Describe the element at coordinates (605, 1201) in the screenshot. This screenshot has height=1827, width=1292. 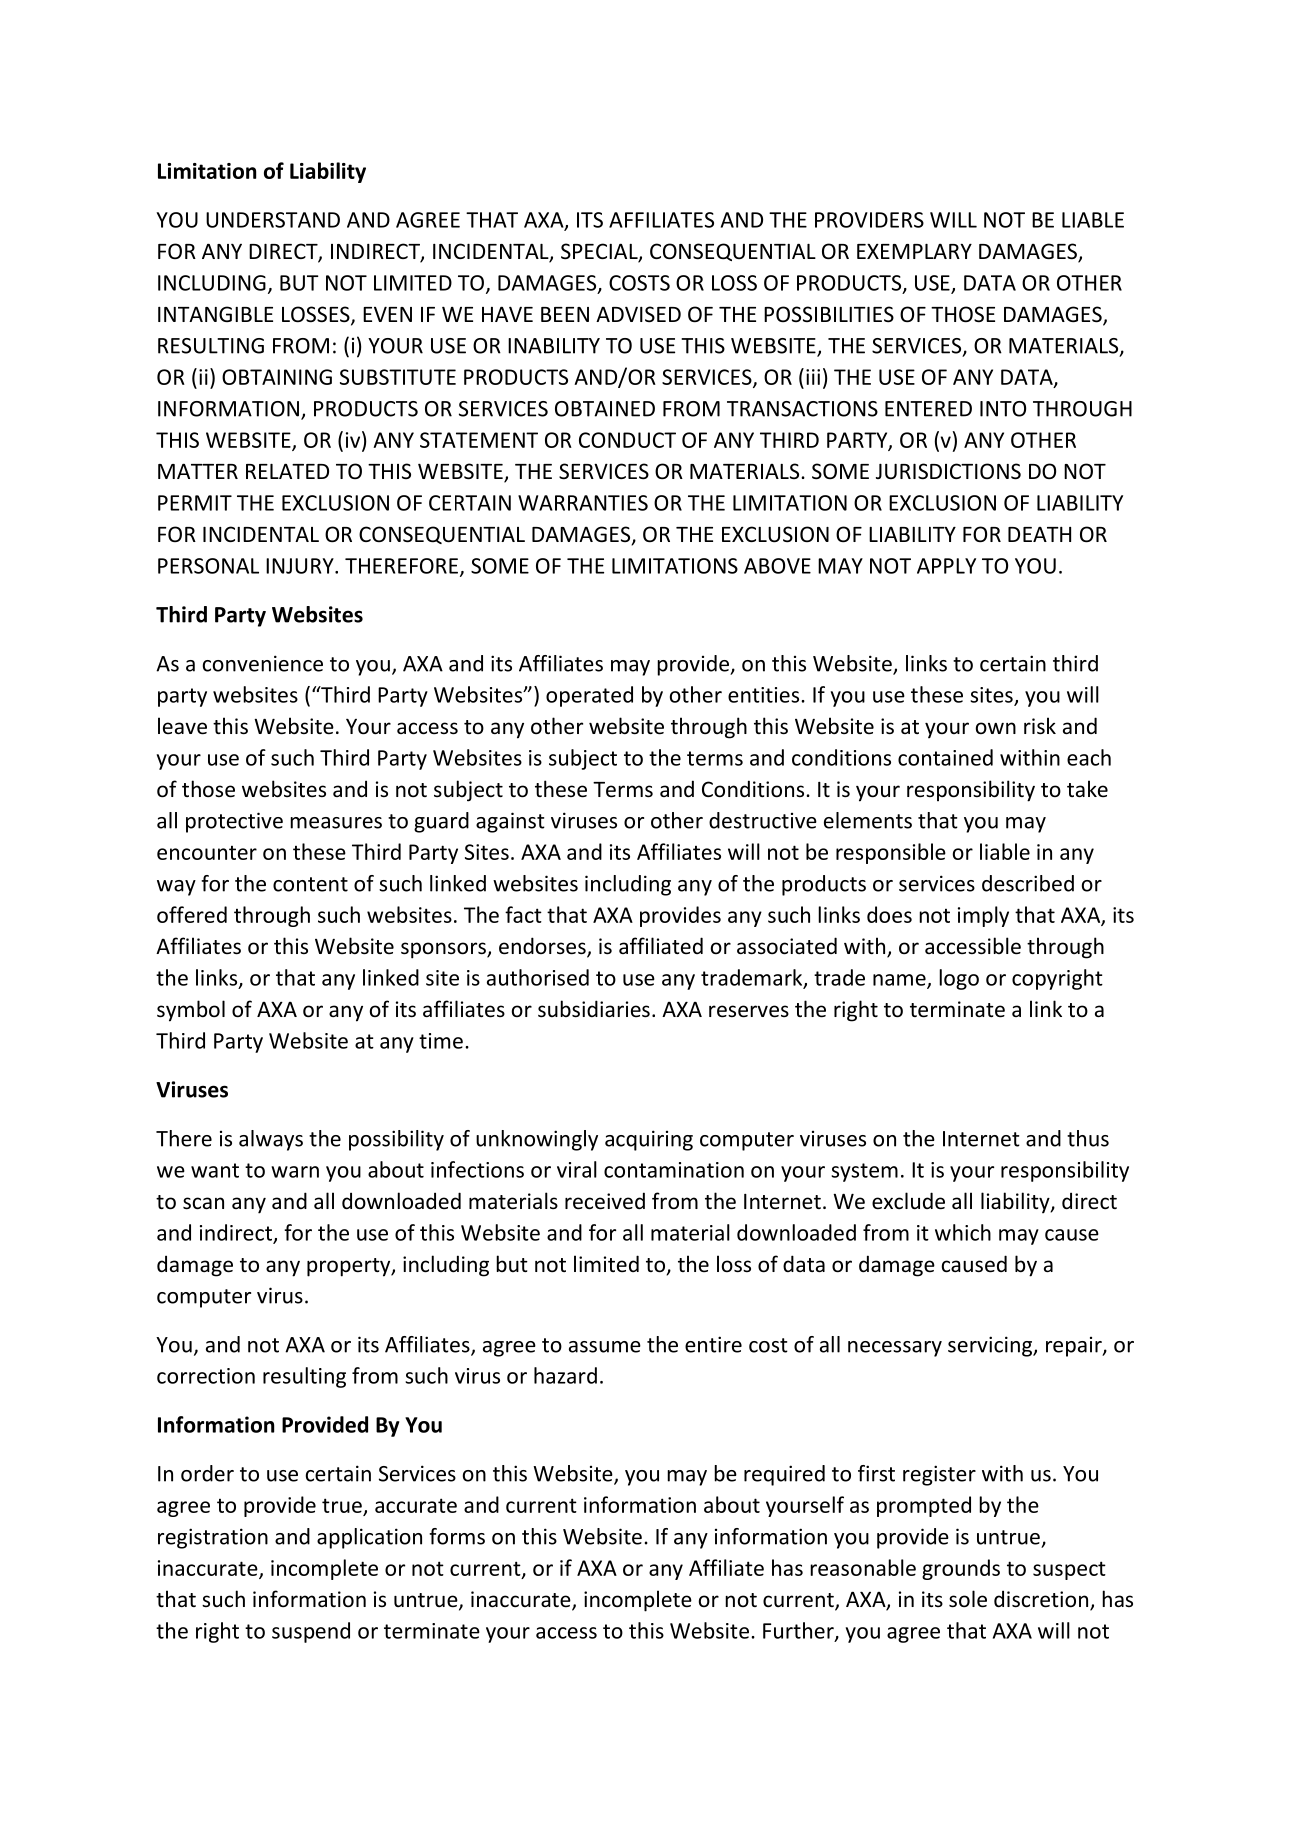
I see `received` at that location.
